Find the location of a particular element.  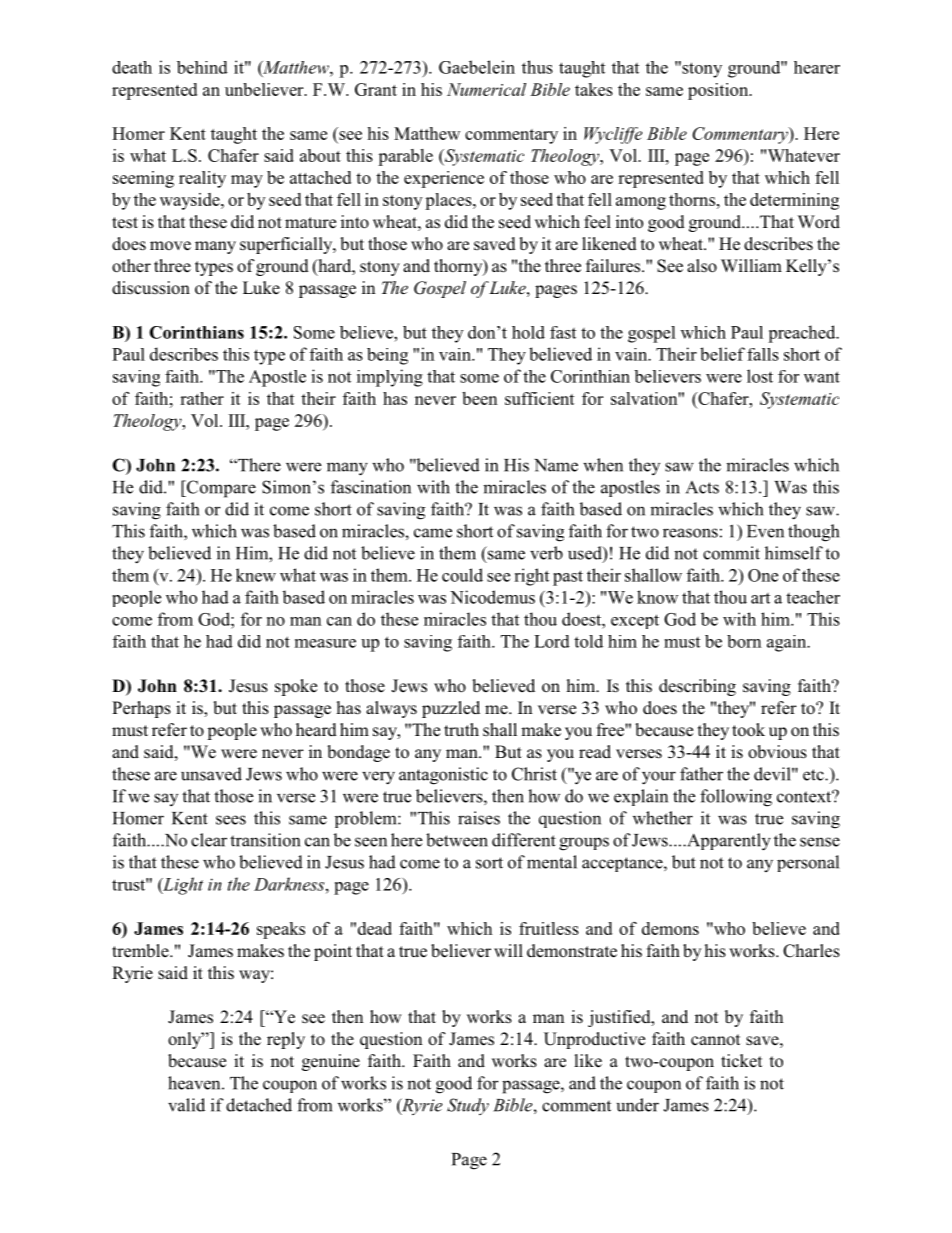

truth is located at coordinates (461, 729).
